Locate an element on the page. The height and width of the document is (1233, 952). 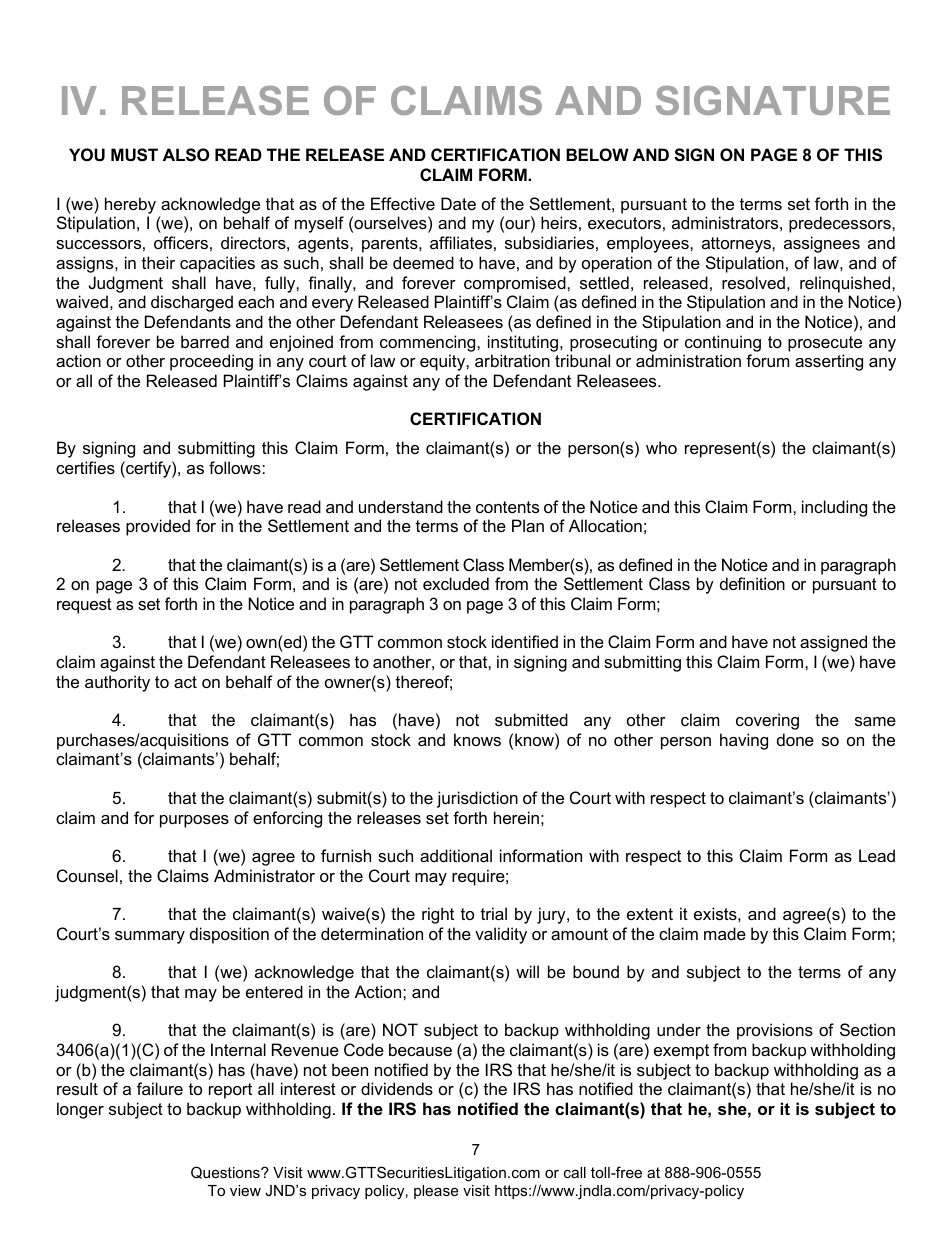
Questions is located at coordinates (226, 1172).
